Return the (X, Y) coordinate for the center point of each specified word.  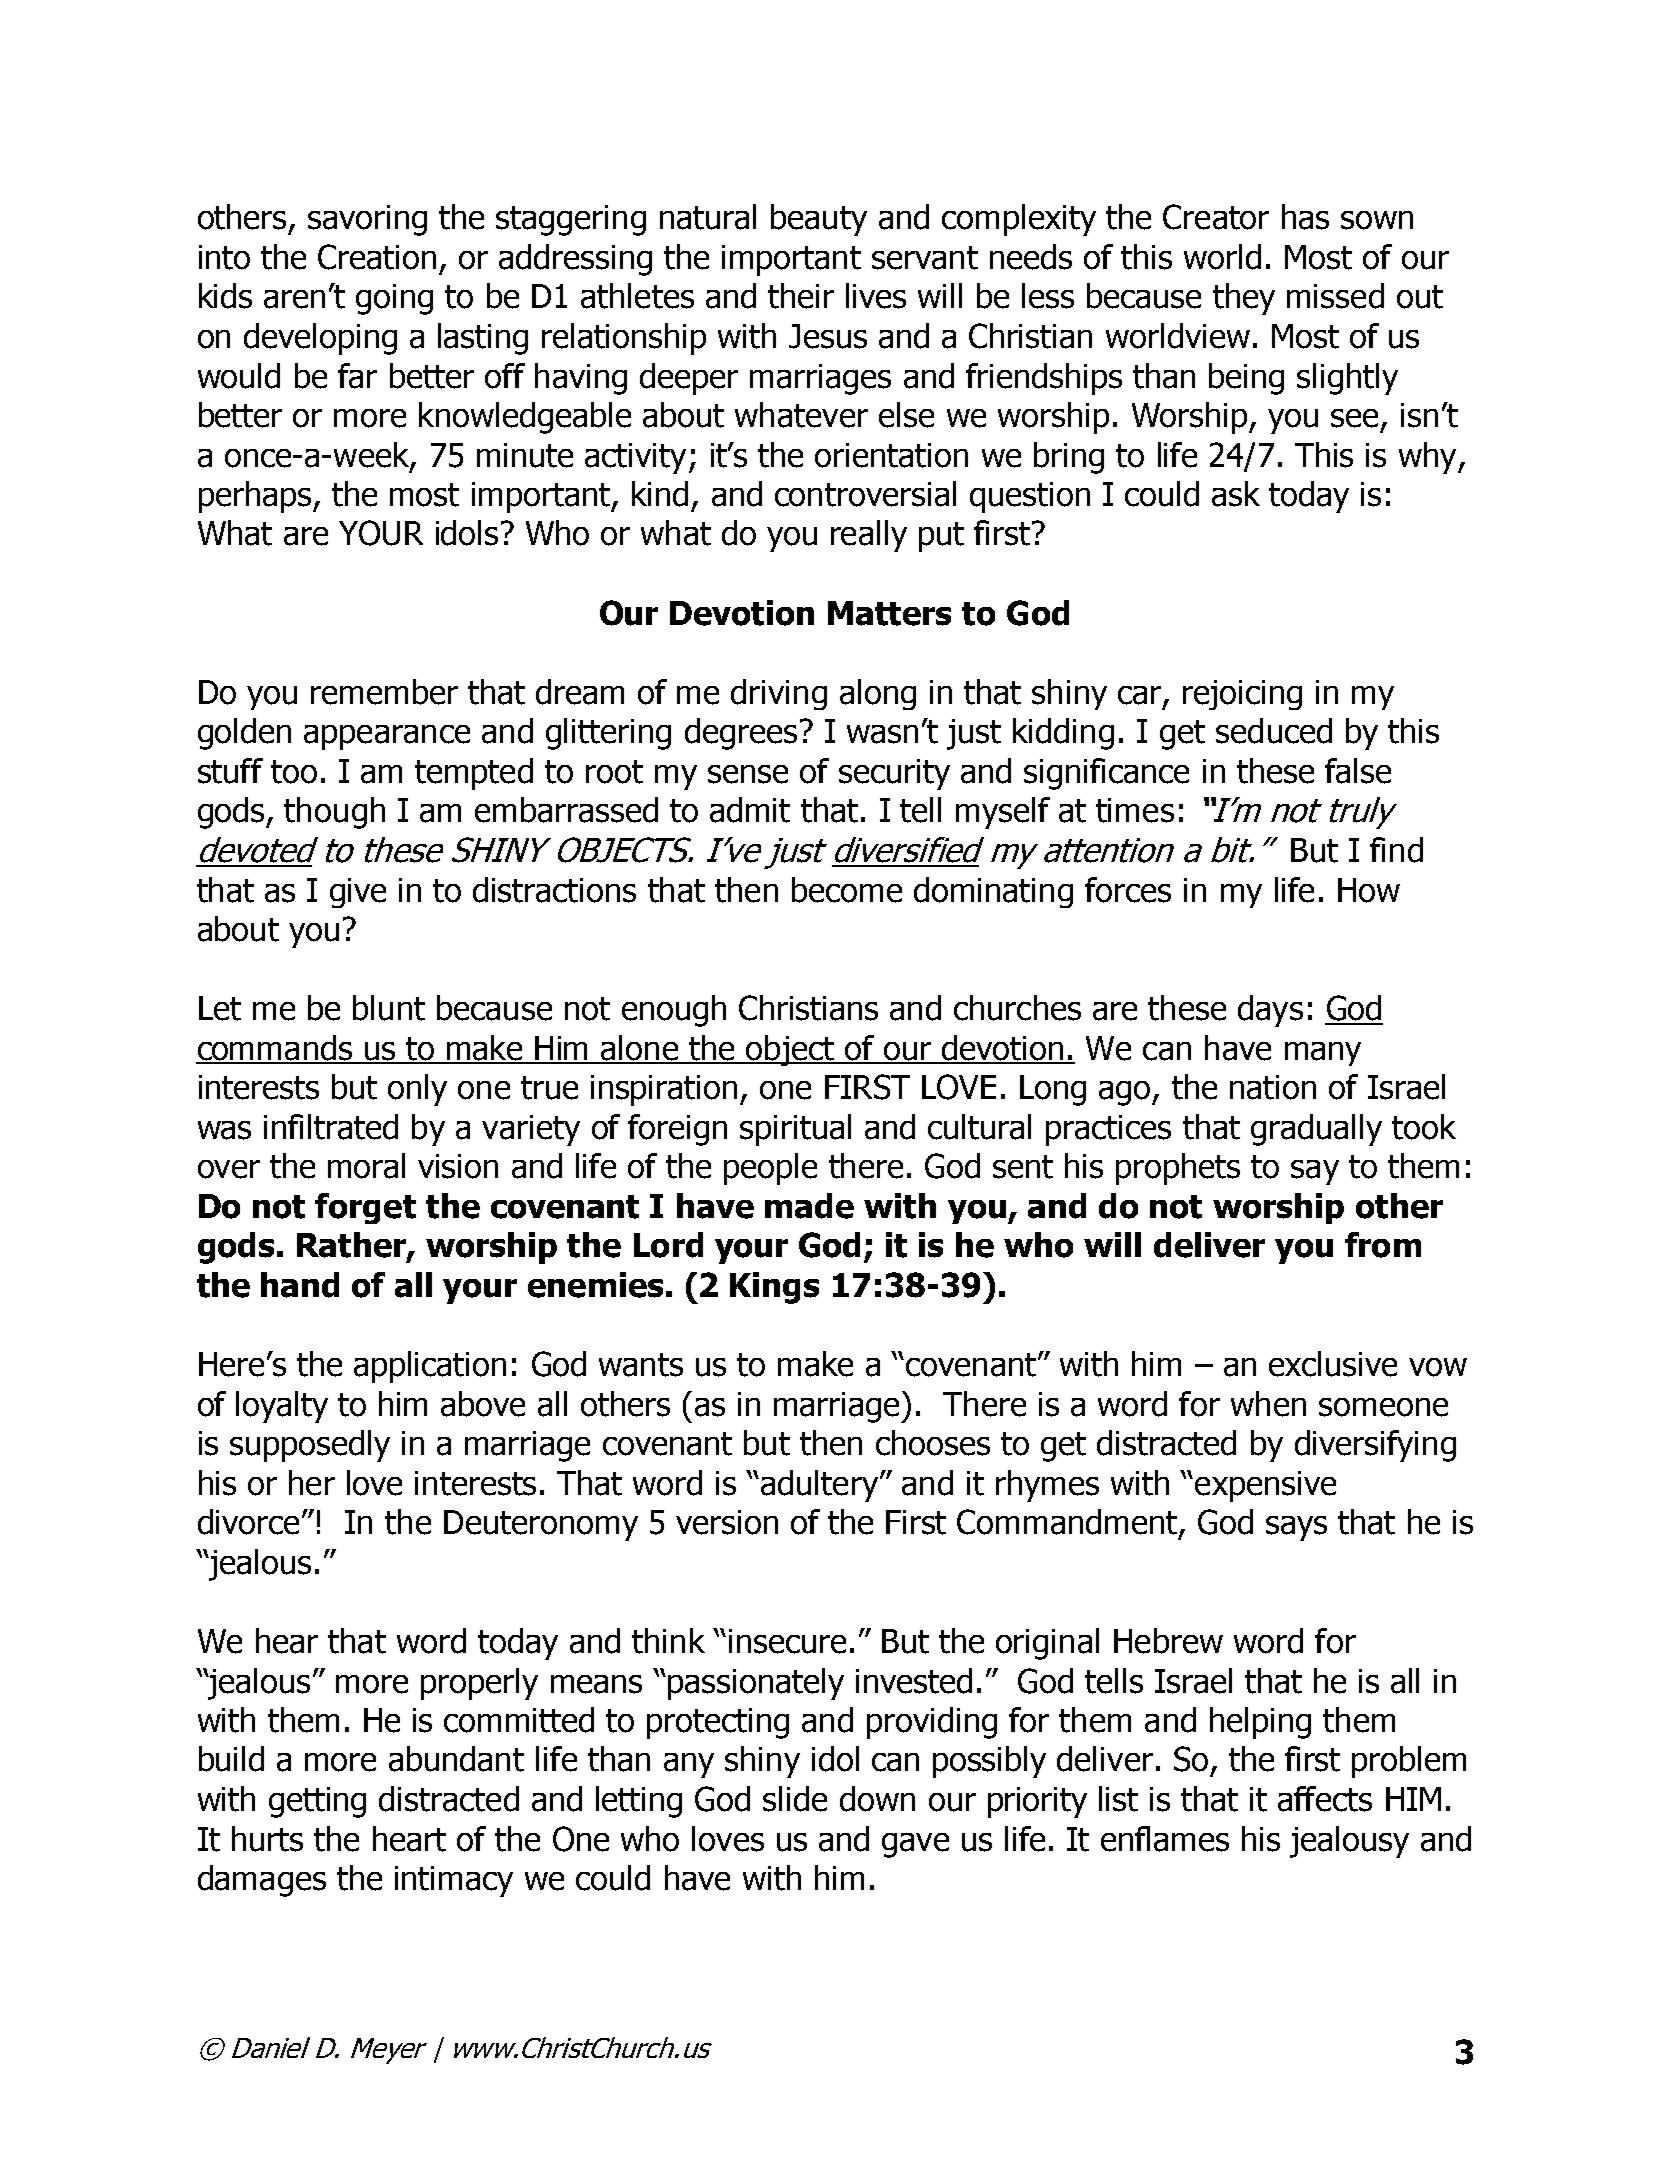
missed (1335, 296)
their (801, 296)
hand (300, 1285)
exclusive (1333, 1364)
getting (317, 1802)
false (1358, 771)
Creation (377, 257)
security (894, 774)
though (334, 813)
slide (795, 1799)
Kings (774, 1288)
